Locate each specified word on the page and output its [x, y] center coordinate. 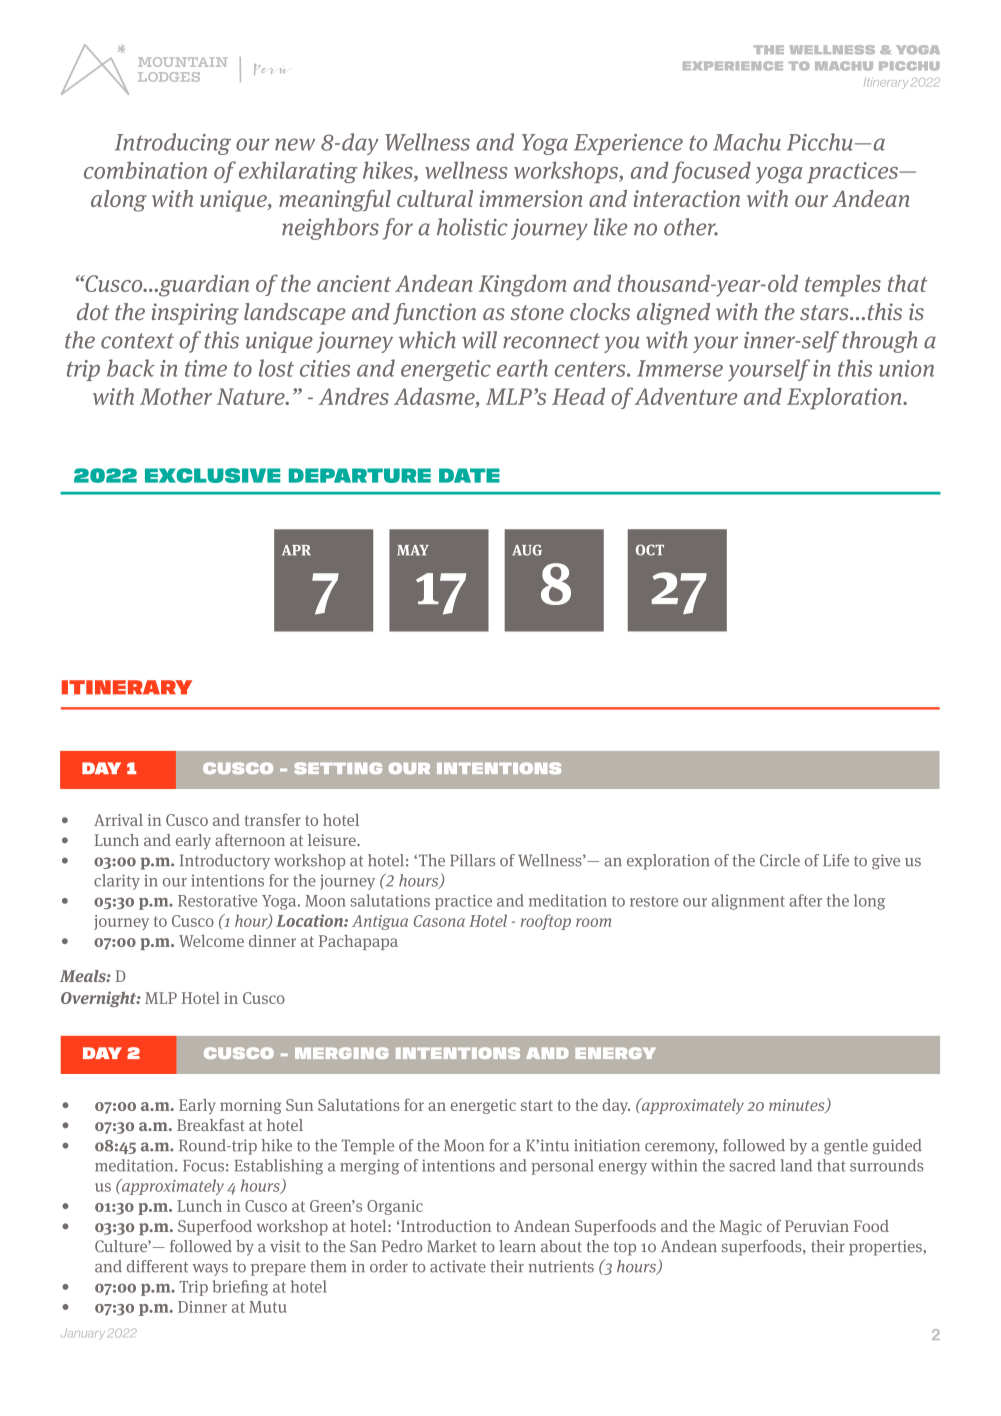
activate [458, 1266]
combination [145, 170]
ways [210, 1270]
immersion [530, 198]
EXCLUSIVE [212, 475]
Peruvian [817, 1226]
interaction [687, 198]
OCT [650, 550]
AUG [527, 550]
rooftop [546, 922]
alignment [748, 902]
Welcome [211, 940]
